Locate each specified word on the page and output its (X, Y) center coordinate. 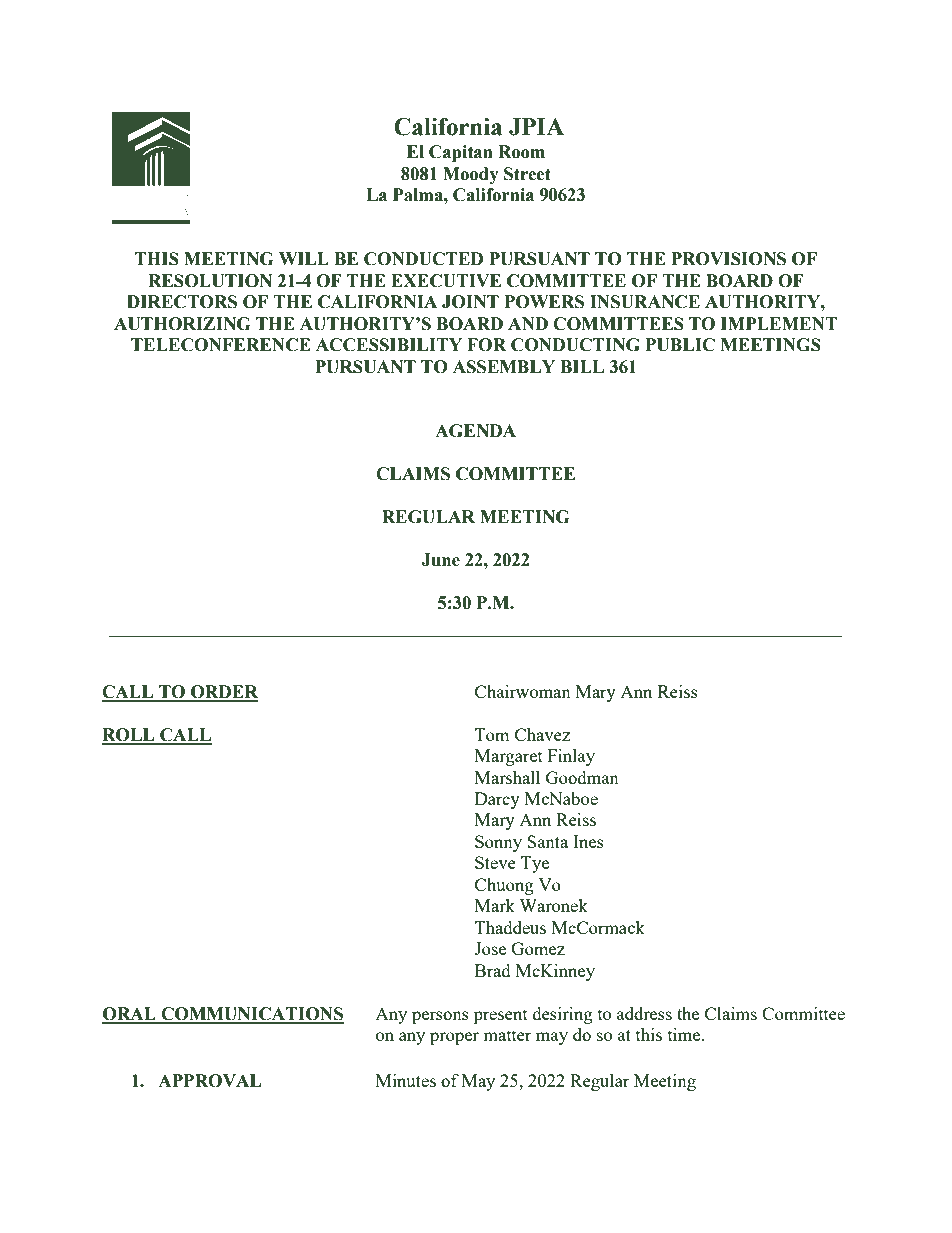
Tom (492, 734)
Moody (471, 175)
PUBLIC (680, 345)
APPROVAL (209, 1081)
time (685, 1034)
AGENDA (475, 431)
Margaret (509, 757)
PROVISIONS (728, 259)
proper (454, 1038)
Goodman (582, 777)
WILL (304, 258)
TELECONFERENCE (221, 345)
